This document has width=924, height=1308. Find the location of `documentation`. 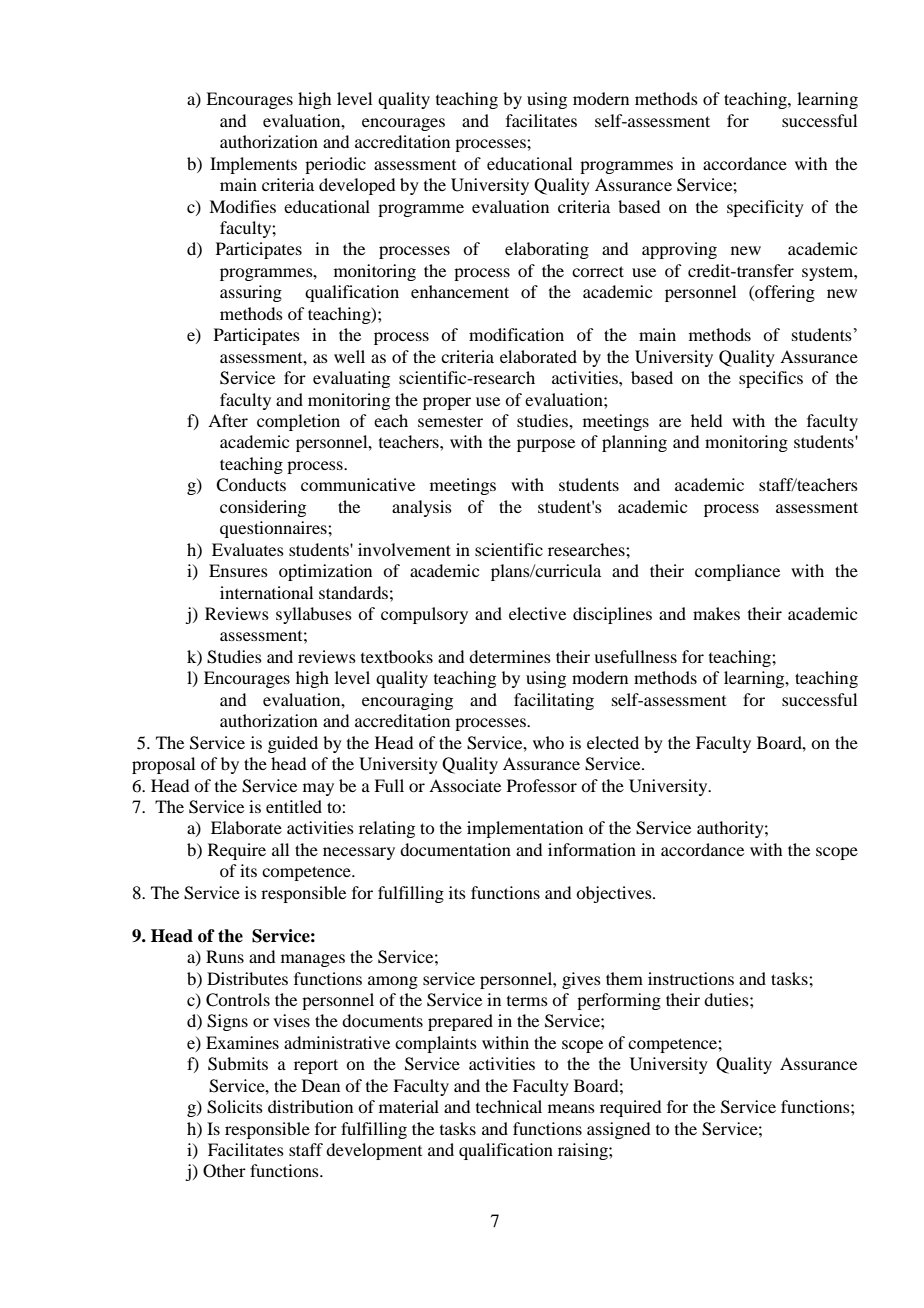

documentation is located at coordinates (455, 849).
